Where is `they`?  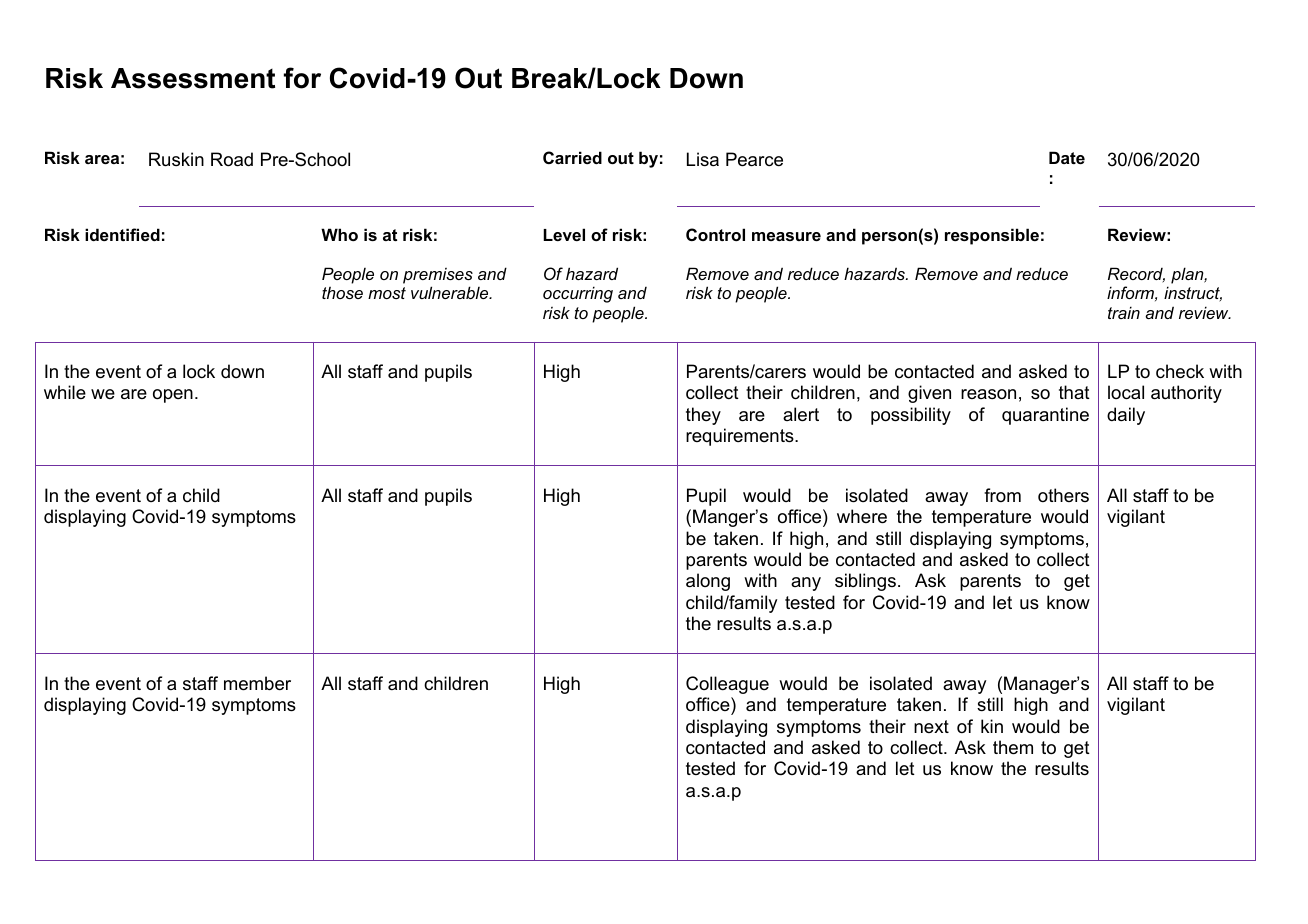 they is located at coordinates (703, 416).
